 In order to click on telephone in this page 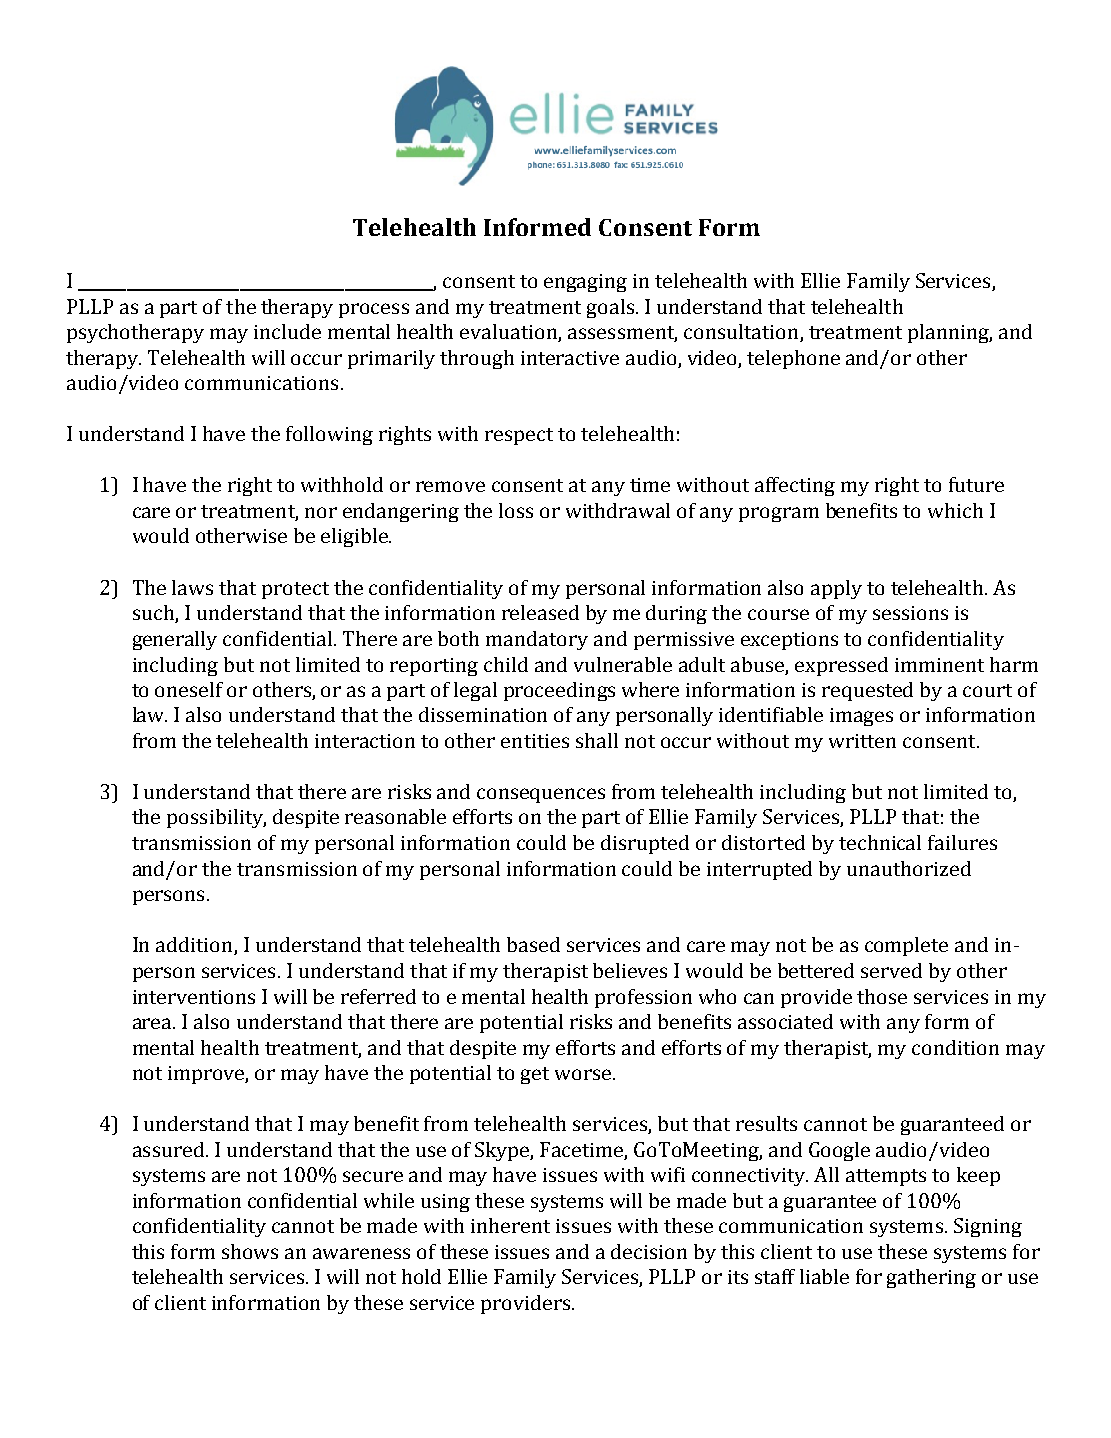, I will do `click(793, 359)`.
